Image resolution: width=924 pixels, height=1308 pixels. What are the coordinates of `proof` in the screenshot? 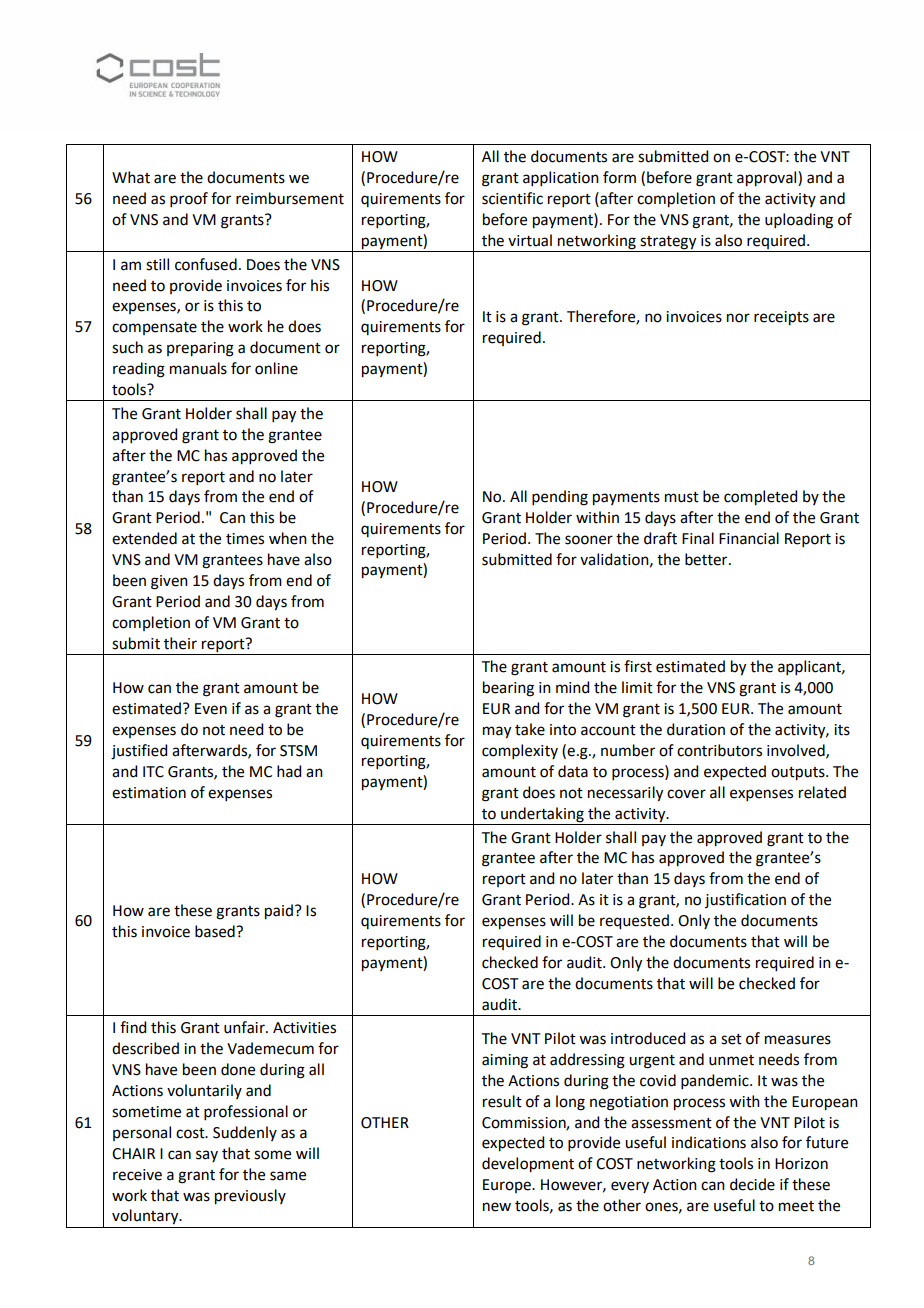 It's located at (189, 199).
